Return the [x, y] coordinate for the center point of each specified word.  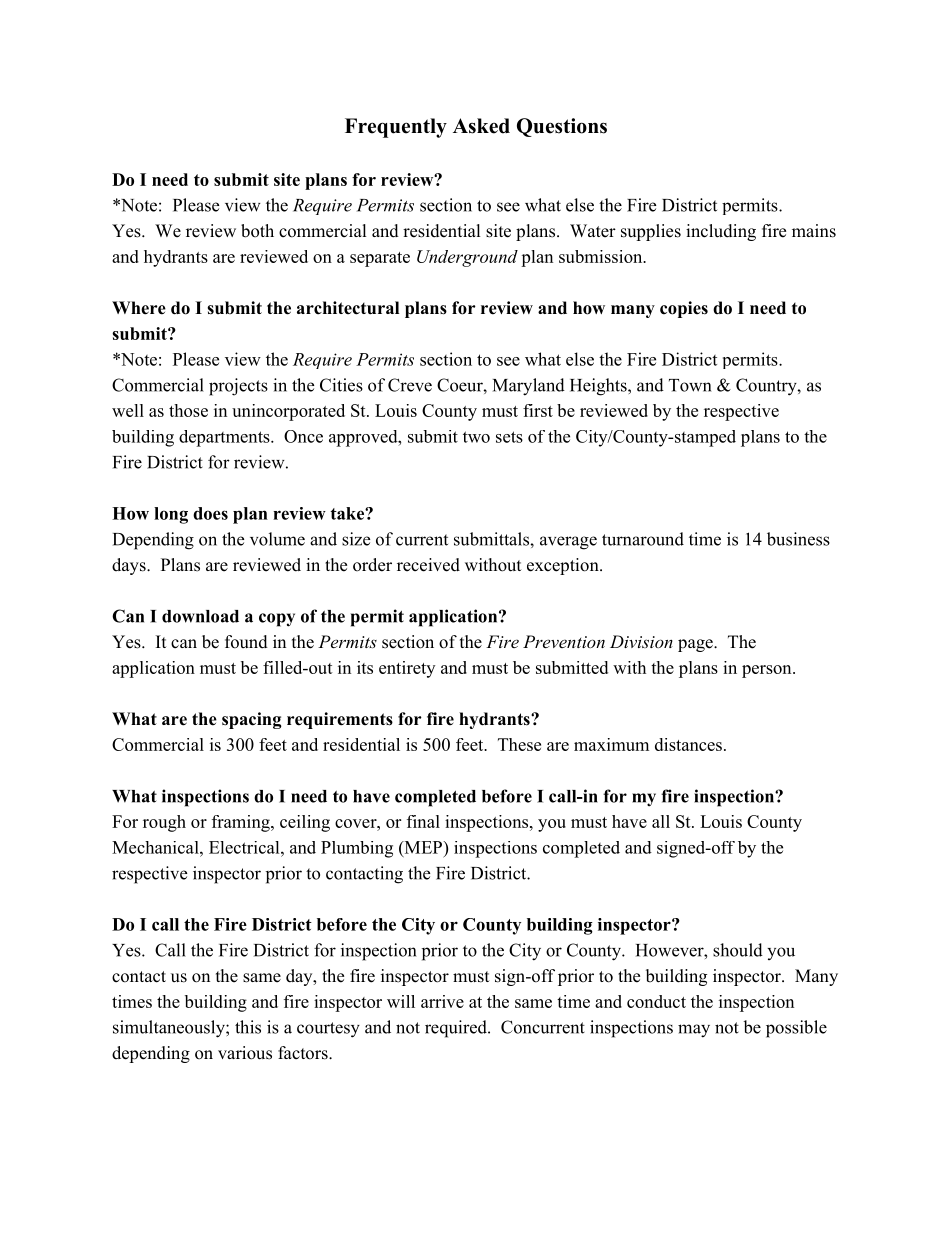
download [200, 616]
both [257, 231]
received [428, 565]
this [248, 1027]
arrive [442, 1001]
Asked [481, 126]
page [696, 645]
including [721, 232]
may [694, 1031]
